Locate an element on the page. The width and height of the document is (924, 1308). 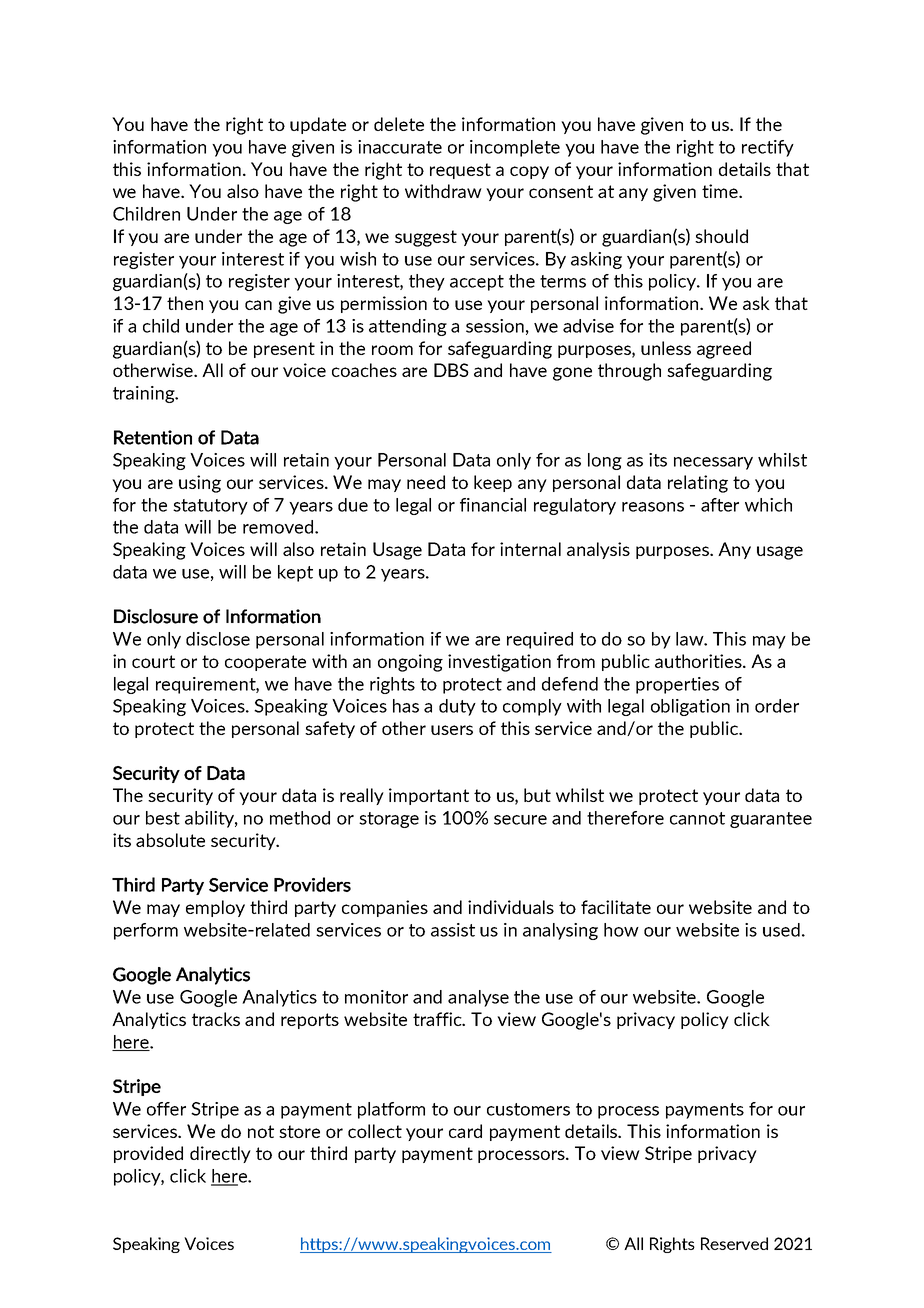
time is located at coordinates (721, 191).
